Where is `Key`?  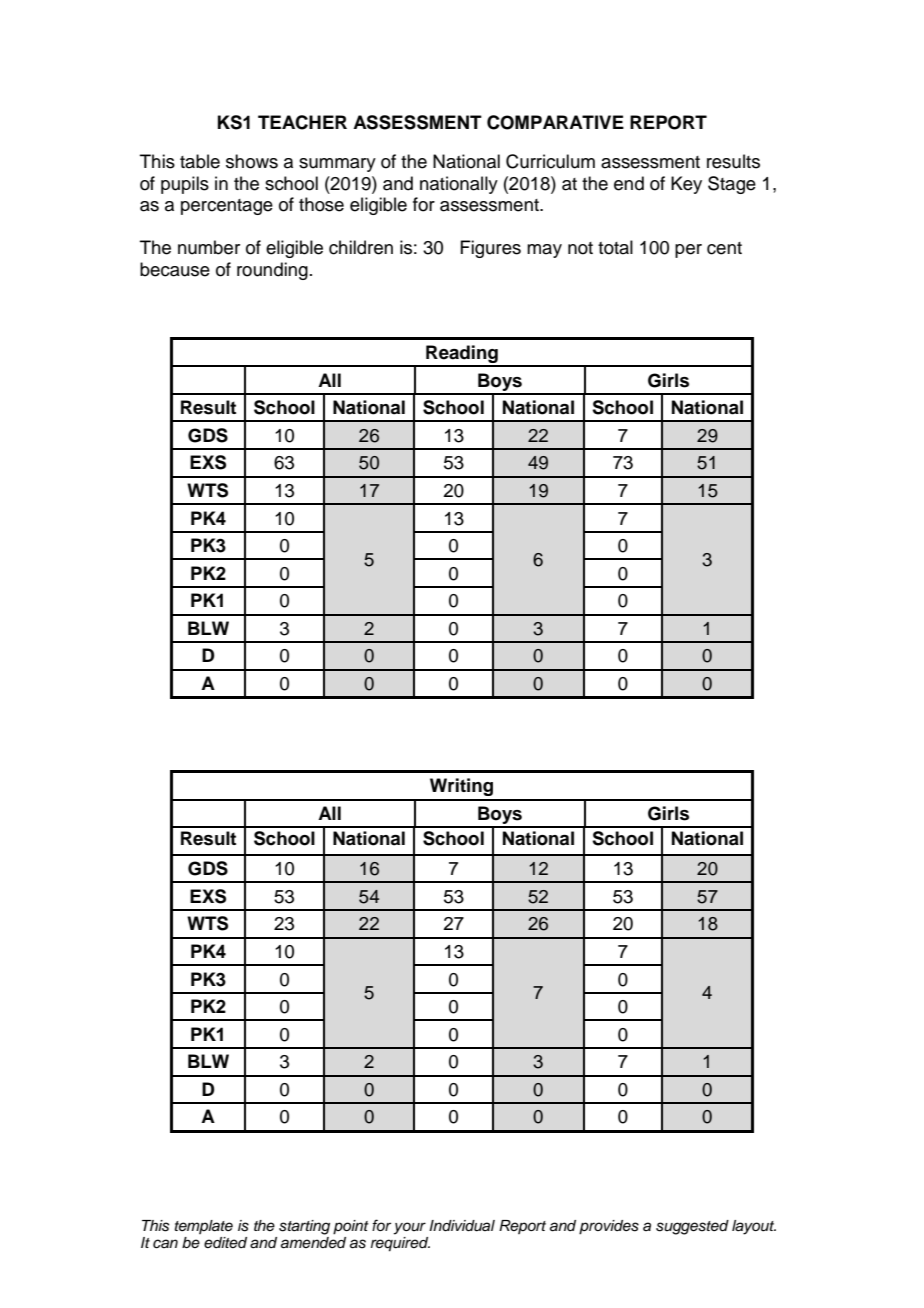
Key is located at coordinates (686, 185).
